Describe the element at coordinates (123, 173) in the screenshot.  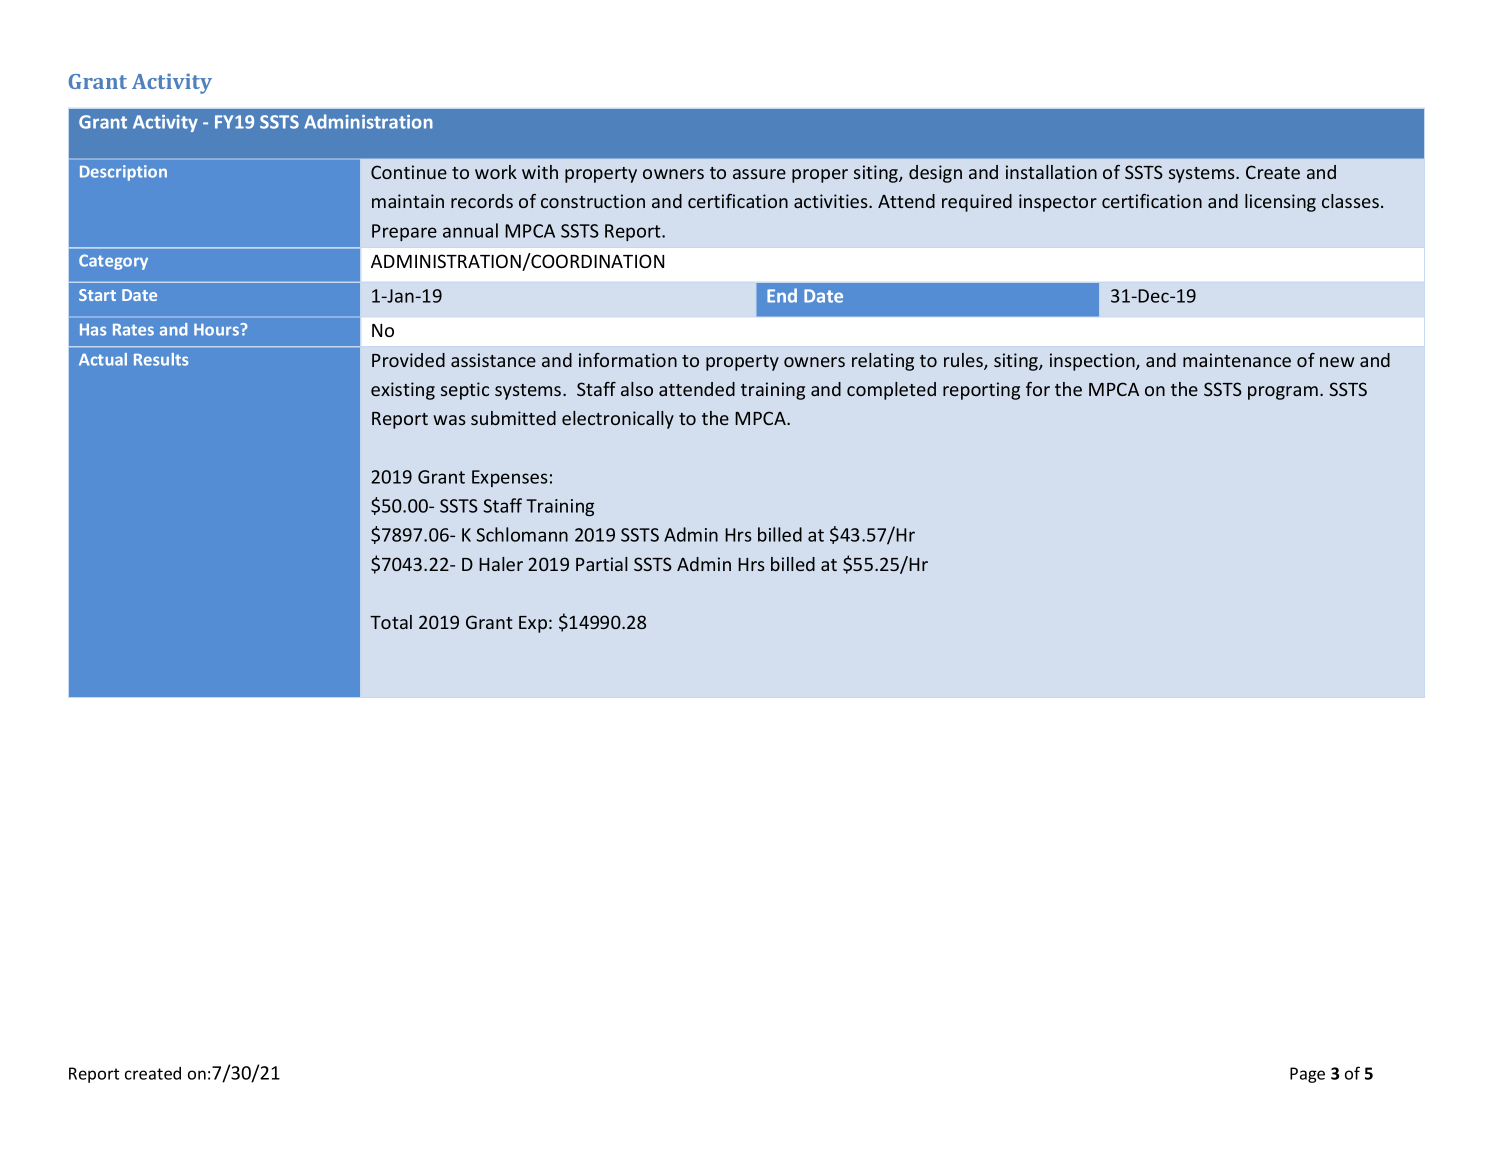
I see `Description` at that location.
